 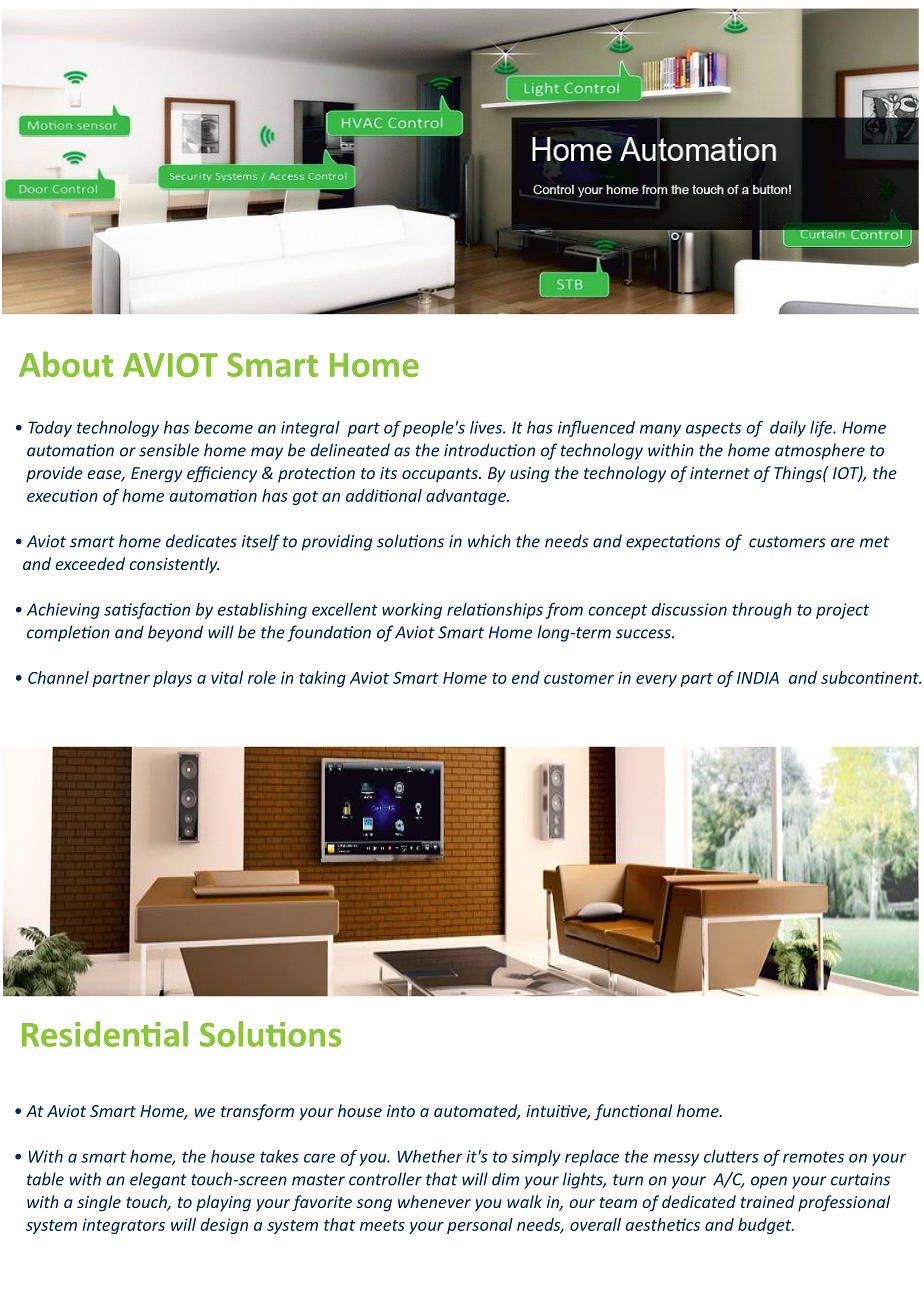 I want to click on INDIA, so click(x=758, y=678).
